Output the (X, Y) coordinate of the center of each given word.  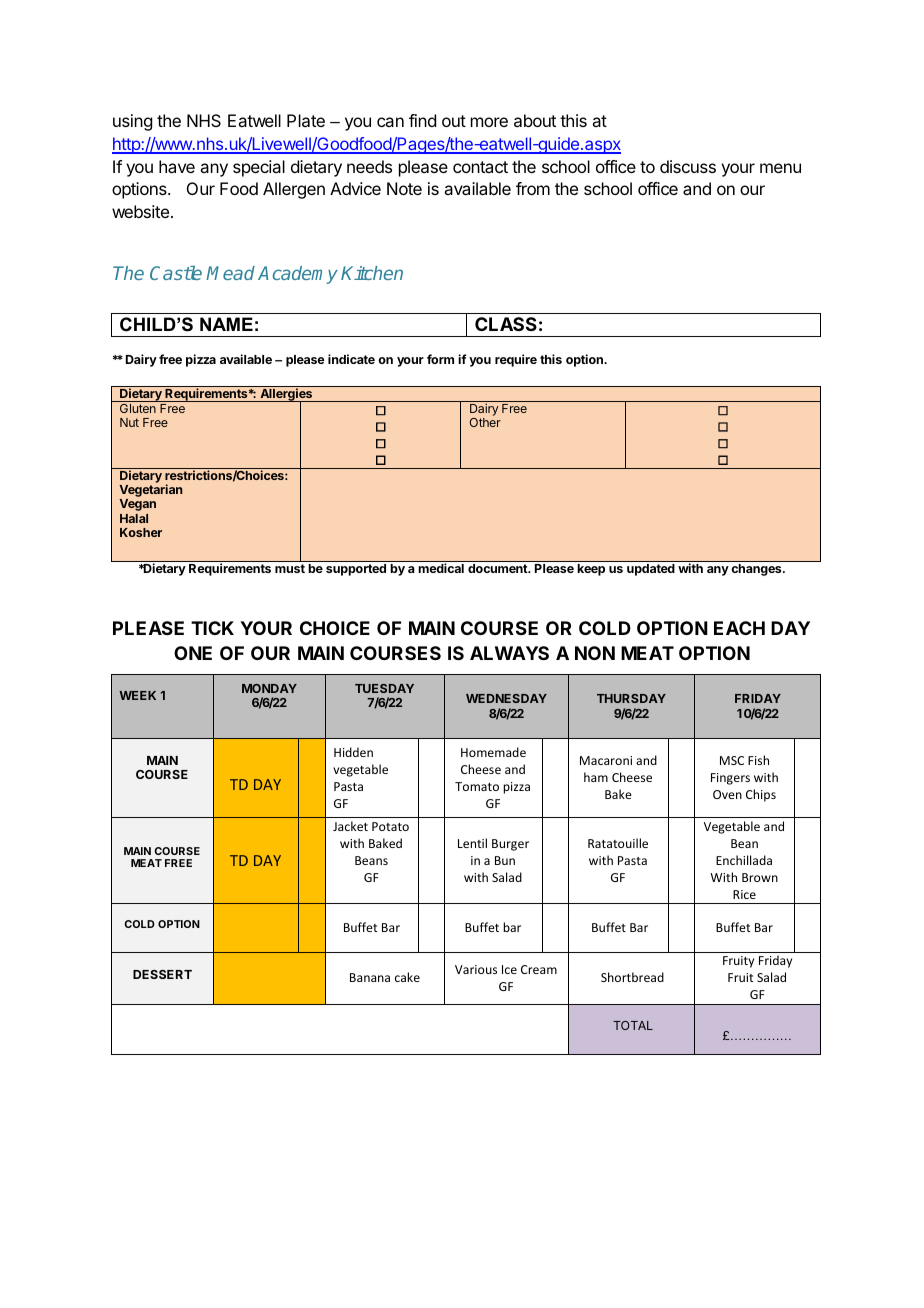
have (177, 166)
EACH (739, 628)
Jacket (350, 826)
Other (485, 422)
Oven (727, 794)
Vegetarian (151, 492)
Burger (510, 845)
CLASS (506, 324)
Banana (370, 977)
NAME (226, 324)
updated (651, 570)
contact (480, 167)
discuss (688, 166)
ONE (193, 653)
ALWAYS (509, 653)
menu (780, 168)
